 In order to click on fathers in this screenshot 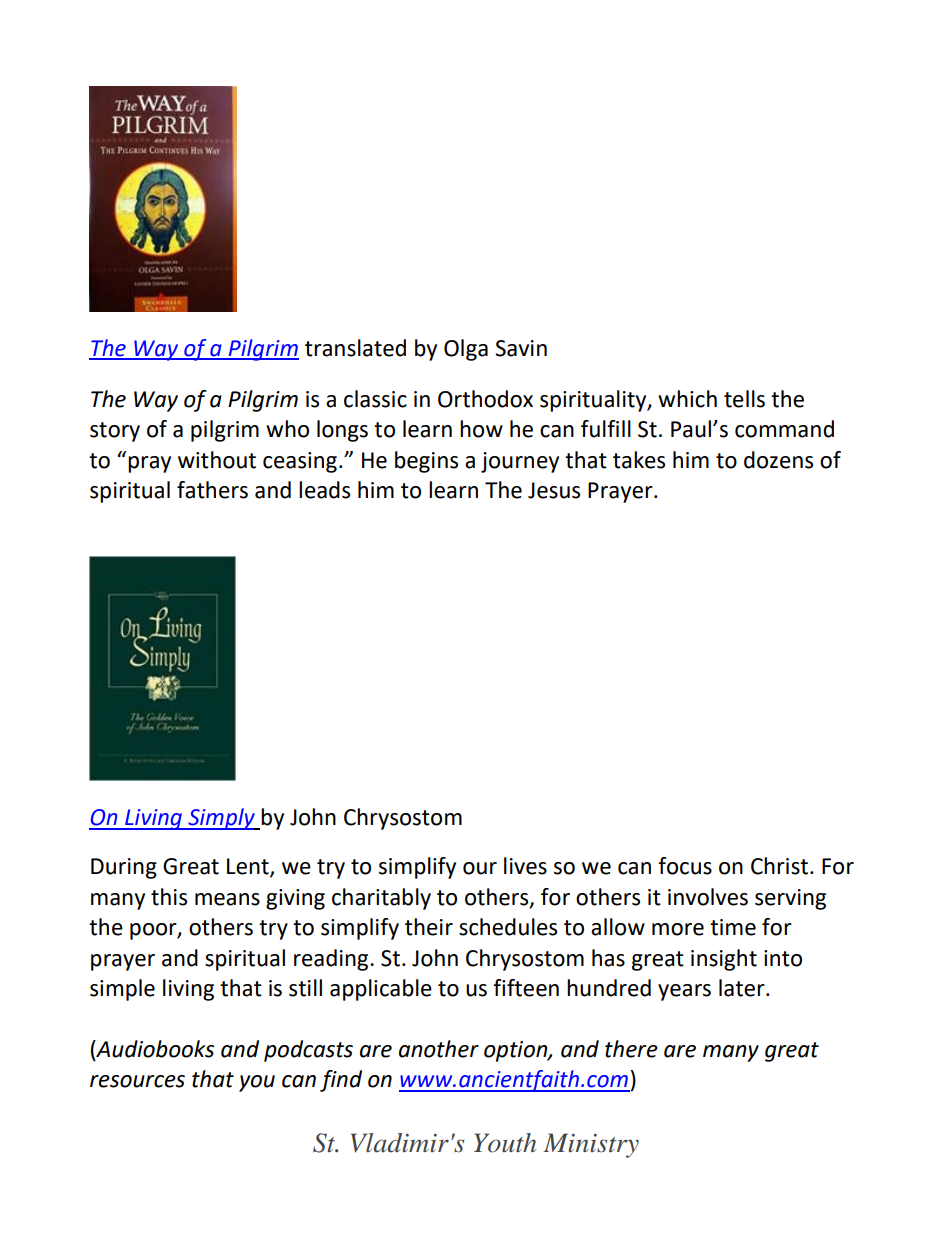, I will do `click(212, 490)`.
